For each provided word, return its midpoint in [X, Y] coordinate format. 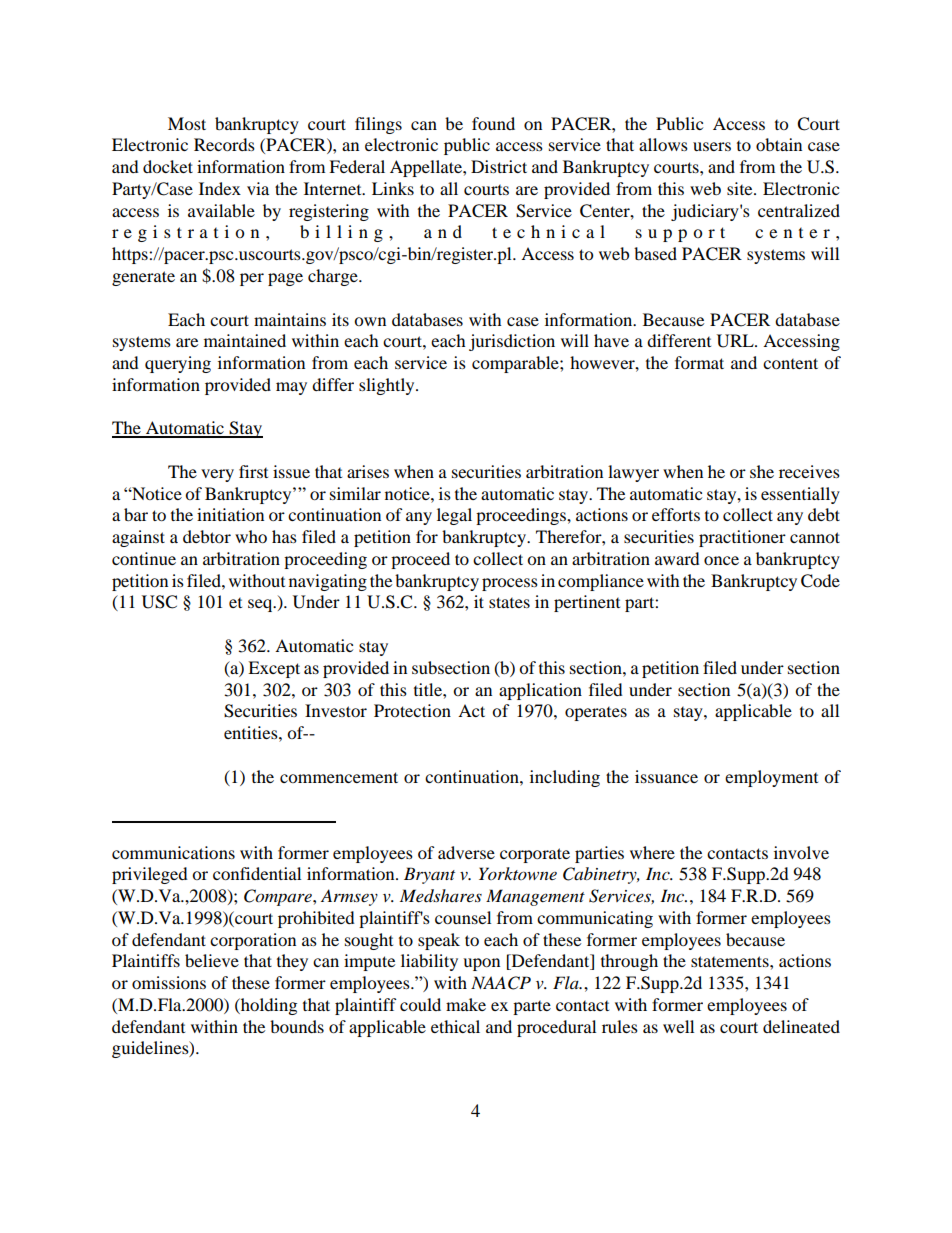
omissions [169, 982]
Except [274, 669]
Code [820, 581]
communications [173, 852]
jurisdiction [512, 342]
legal [454, 516]
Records [224, 144]
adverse [466, 852]
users [712, 146]
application [540, 691]
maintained [245, 340]
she [762, 471]
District [499, 166]
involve [801, 852]
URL [736, 341]
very [217, 475]
